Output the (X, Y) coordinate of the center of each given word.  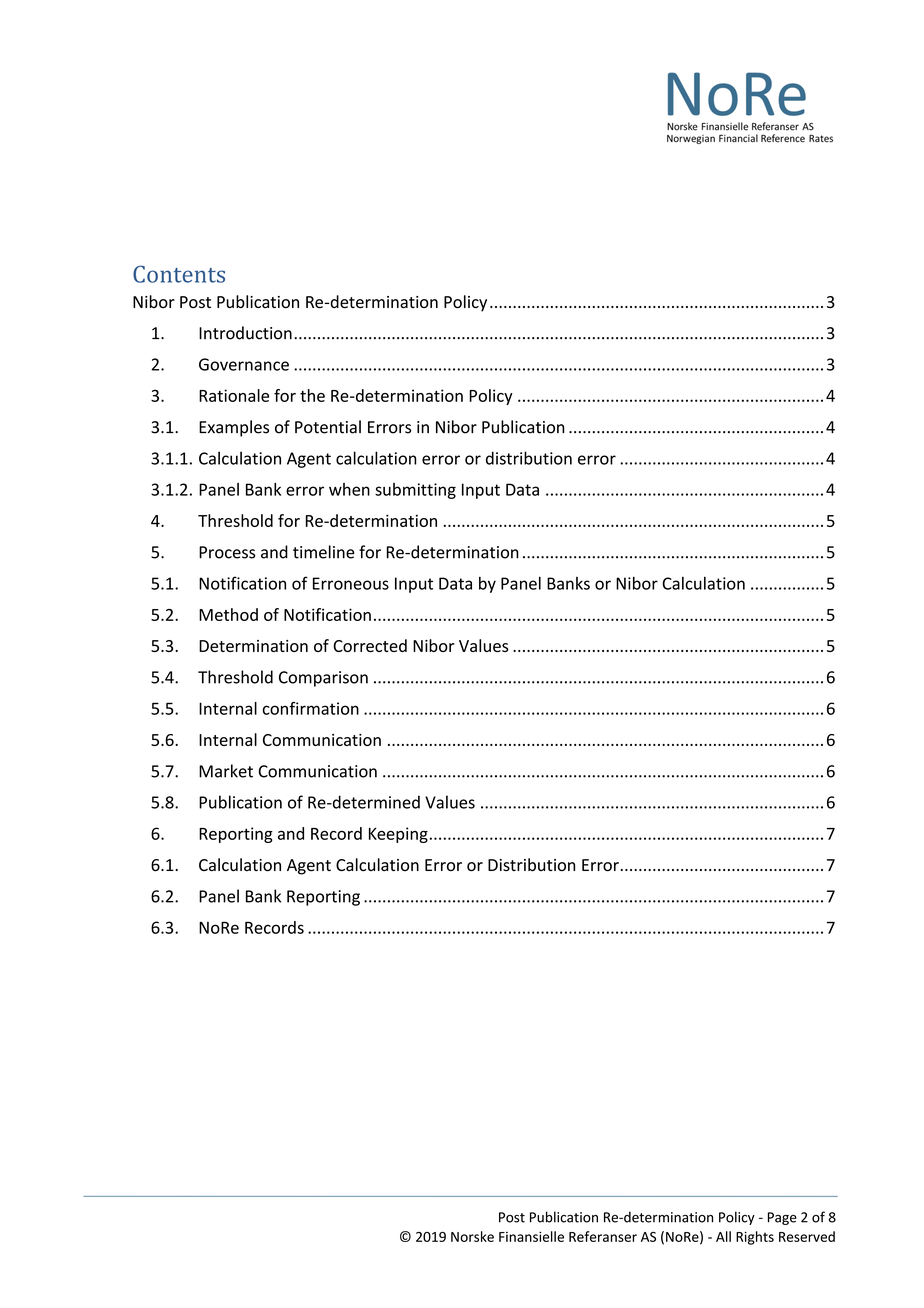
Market (226, 771)
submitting (415, 491)
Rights (755, 1238)
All (723, 1236)
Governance (244, 364)
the (312, 395)
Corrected (370, 645)
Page (782, 1218)
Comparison (323, 679)
